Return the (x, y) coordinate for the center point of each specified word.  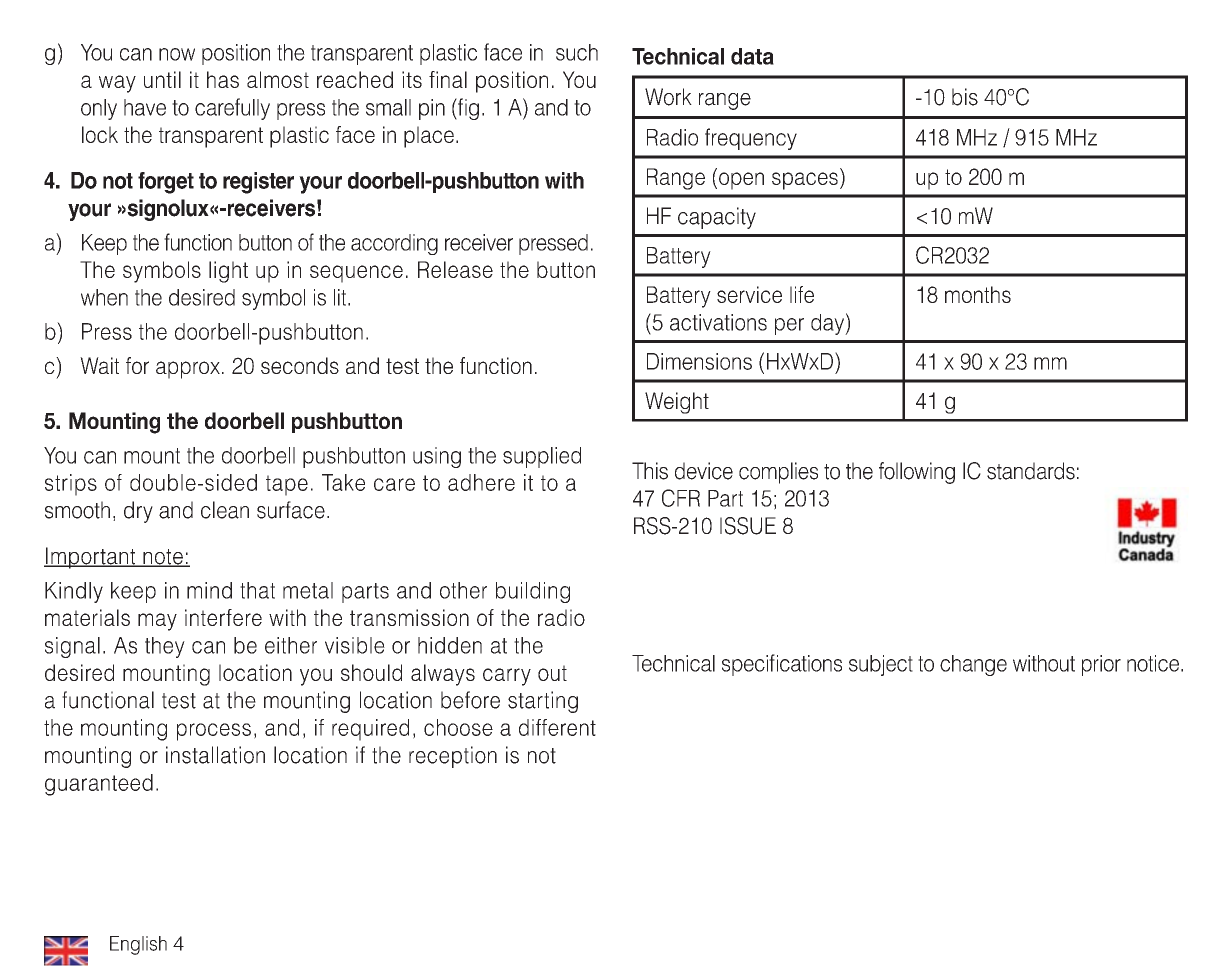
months (978, 294)
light (228, 272)
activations (718, 322)
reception (453, 757)
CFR (681, 498)
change (973, 665)
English (138, 945)
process (214, 732)
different (557, 727)
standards (1031, 471)
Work (668, 97)
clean (225, 510)
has (223, 79)
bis (965, 97)
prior (1101, 665)
